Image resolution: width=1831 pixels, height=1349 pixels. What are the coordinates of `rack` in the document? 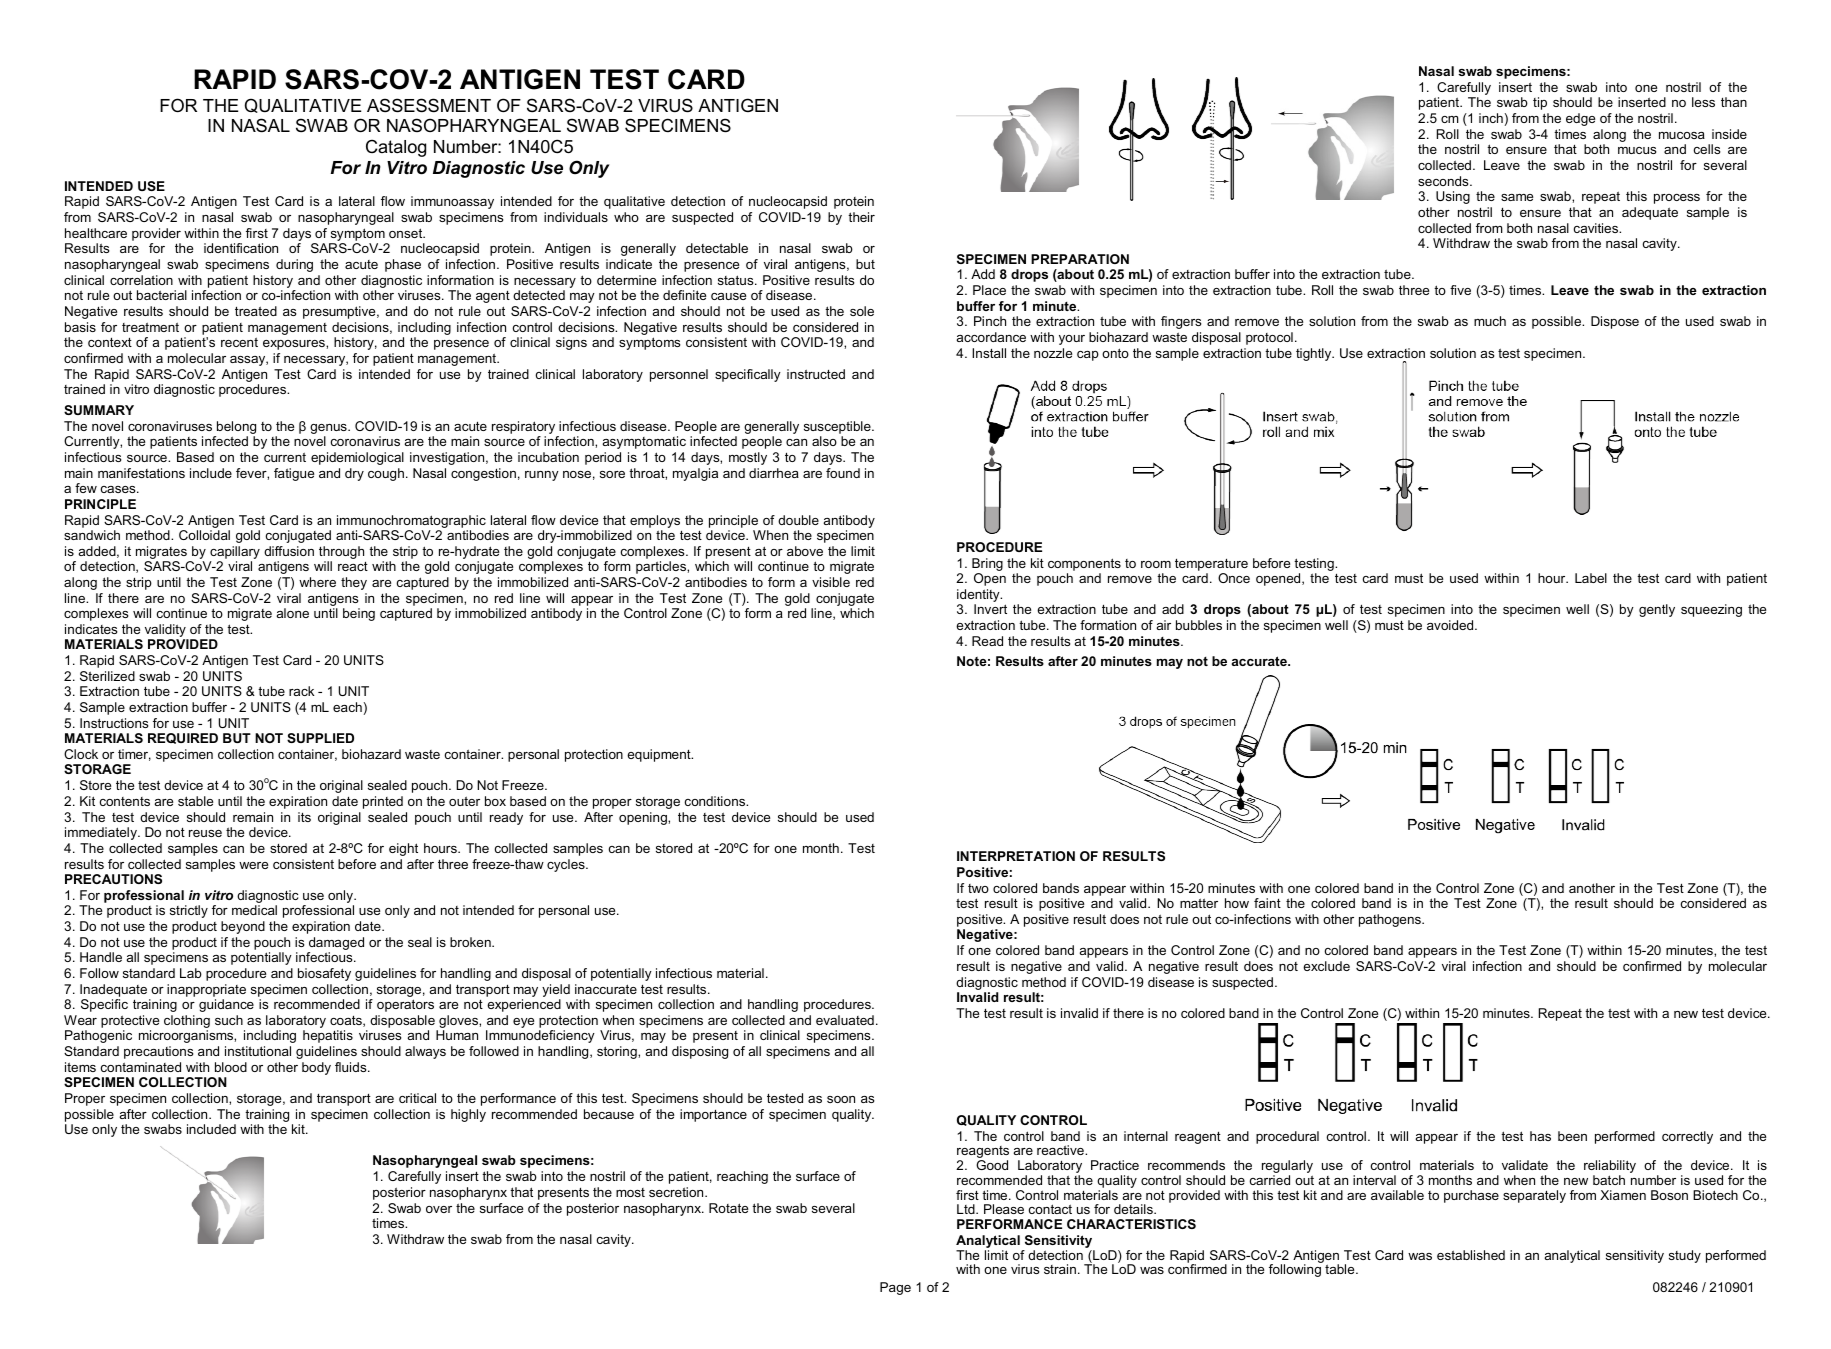 It's located at (301, 691).
